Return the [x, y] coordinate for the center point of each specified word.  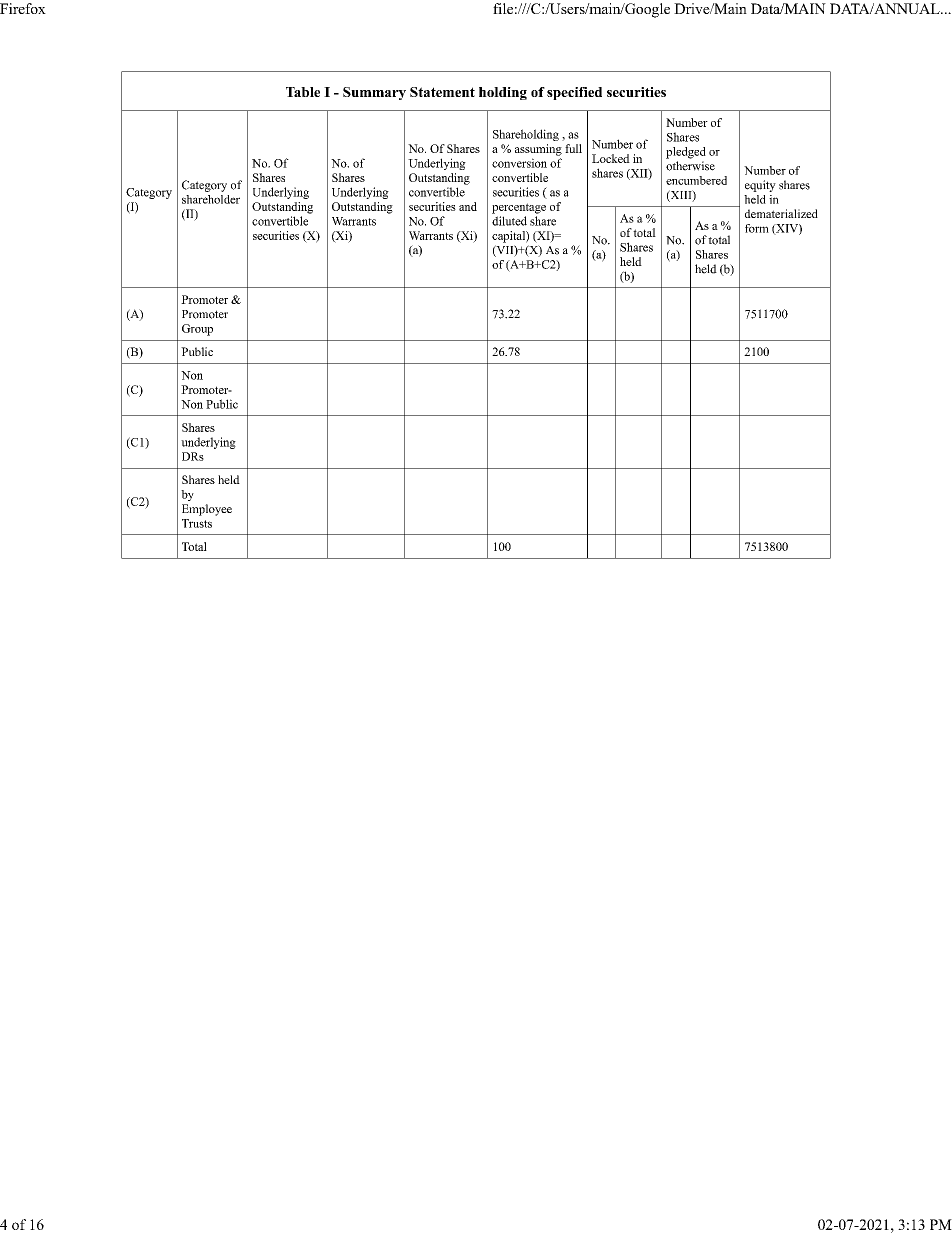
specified [574, 93]
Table [303, 92]
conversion [519, 163]
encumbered [696, 180]
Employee [207, 510]
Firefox [23, 8]
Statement [442, 92]
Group [197, 330]
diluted [509, 221]
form [757, 228]
